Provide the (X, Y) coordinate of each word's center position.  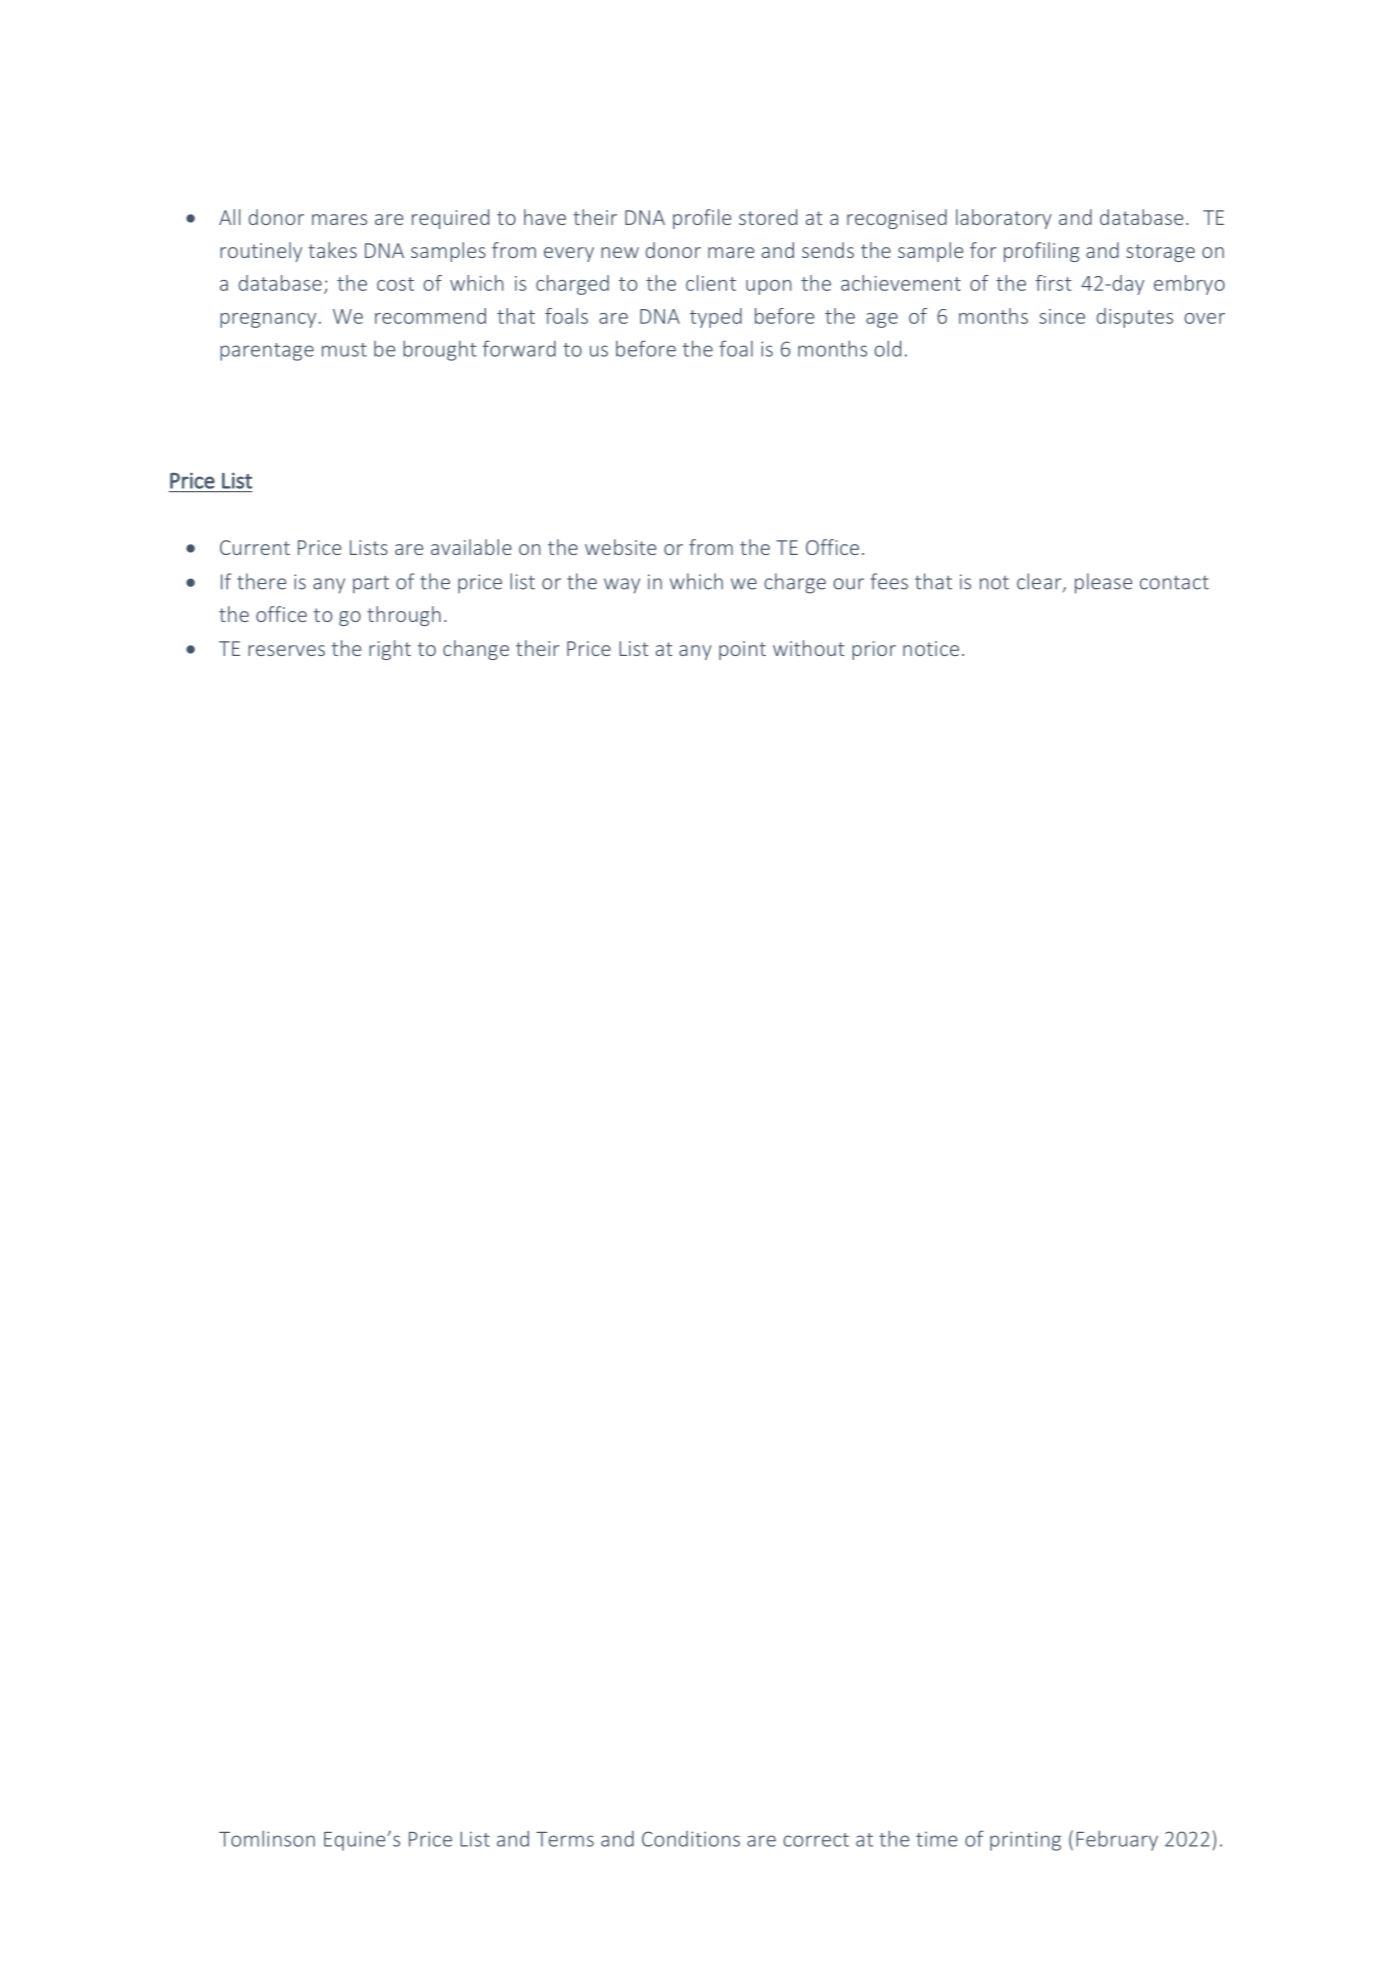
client (711, 283)
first (1054, 283)
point (742, 650)
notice (931, 648)
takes (332, 250)
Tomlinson (267, 1838)
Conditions (691, 1839)
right (390, 650)
